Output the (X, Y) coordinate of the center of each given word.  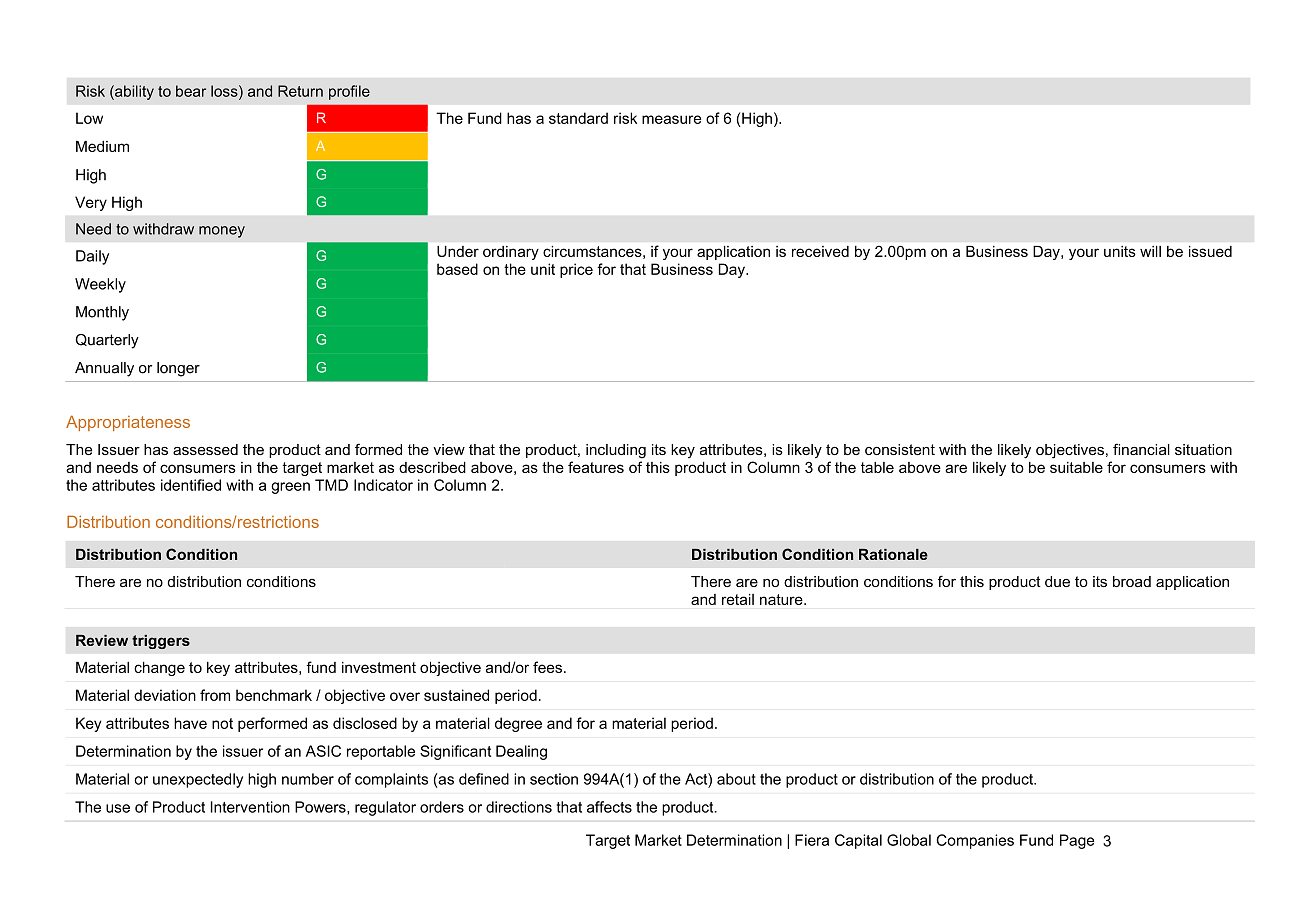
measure (671, 119)
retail (738, 599)
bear (191, 91)
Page (1077, 841)
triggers (161, 642)
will (1150, 251)
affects (609, 807)
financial (1141, 449)
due (1057, 581)
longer (178, 369)
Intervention (250, 807)
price (576, 270)
